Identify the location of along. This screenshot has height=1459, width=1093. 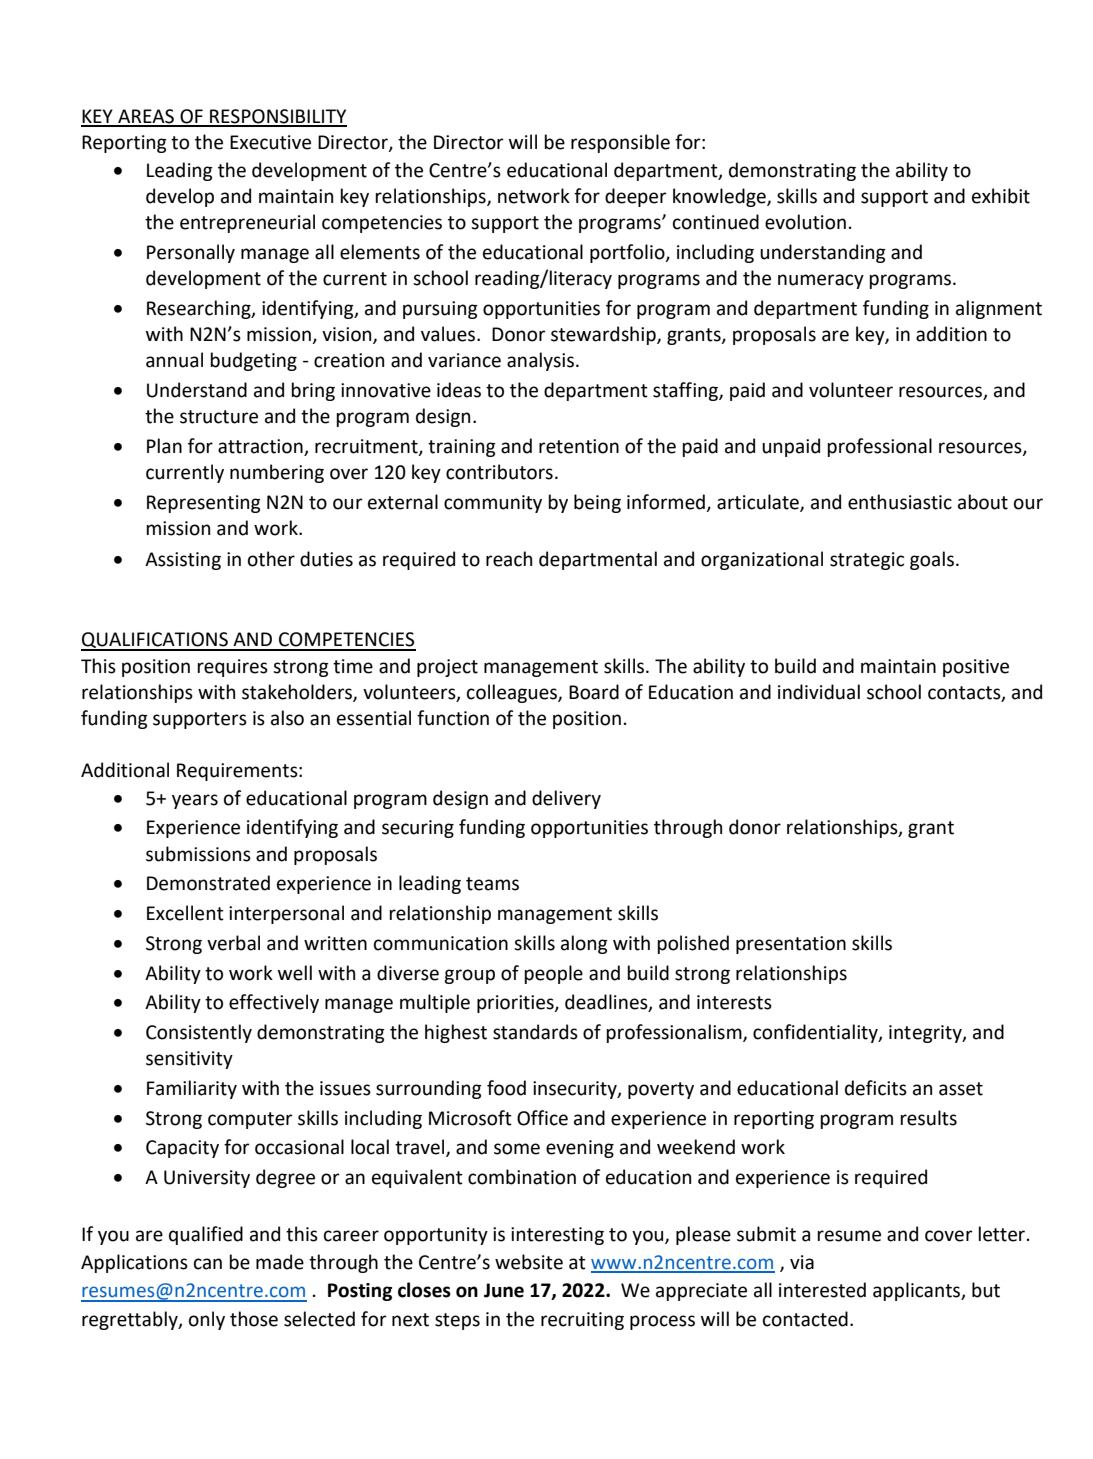
(584, 944).
